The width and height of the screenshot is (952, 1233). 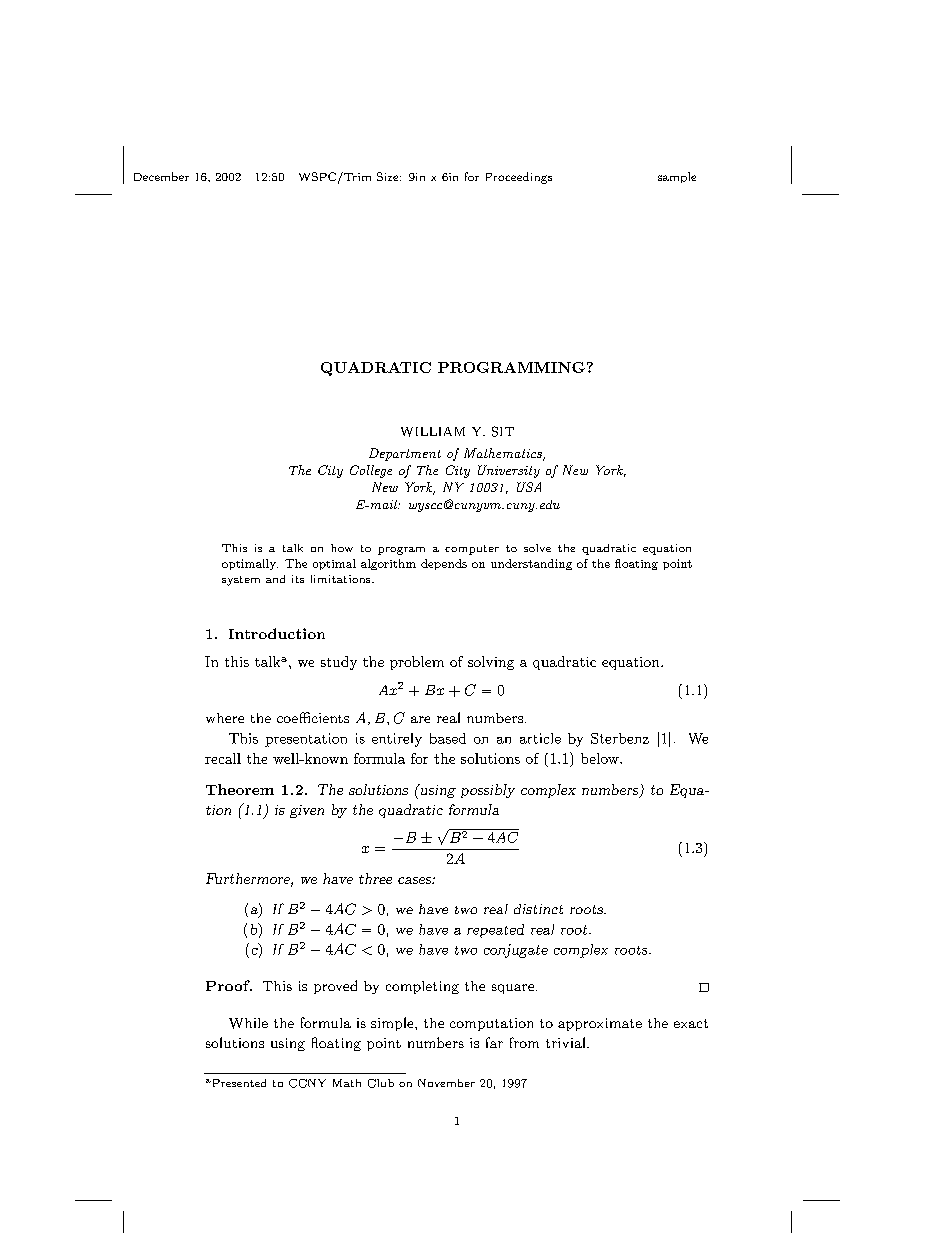 I want to click on problem, so click(x=417, y=663).
